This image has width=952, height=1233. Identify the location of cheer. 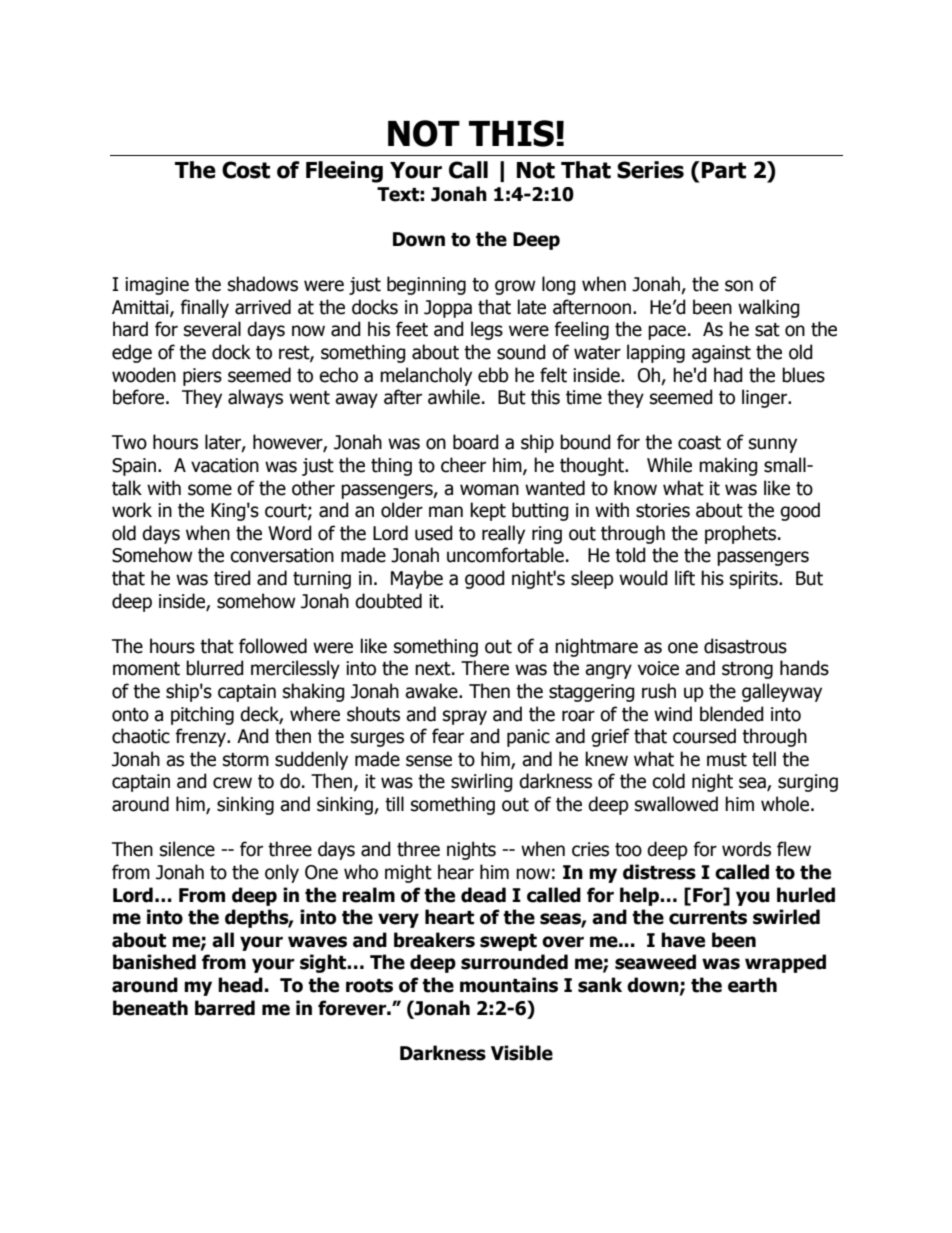
(463, 465).
